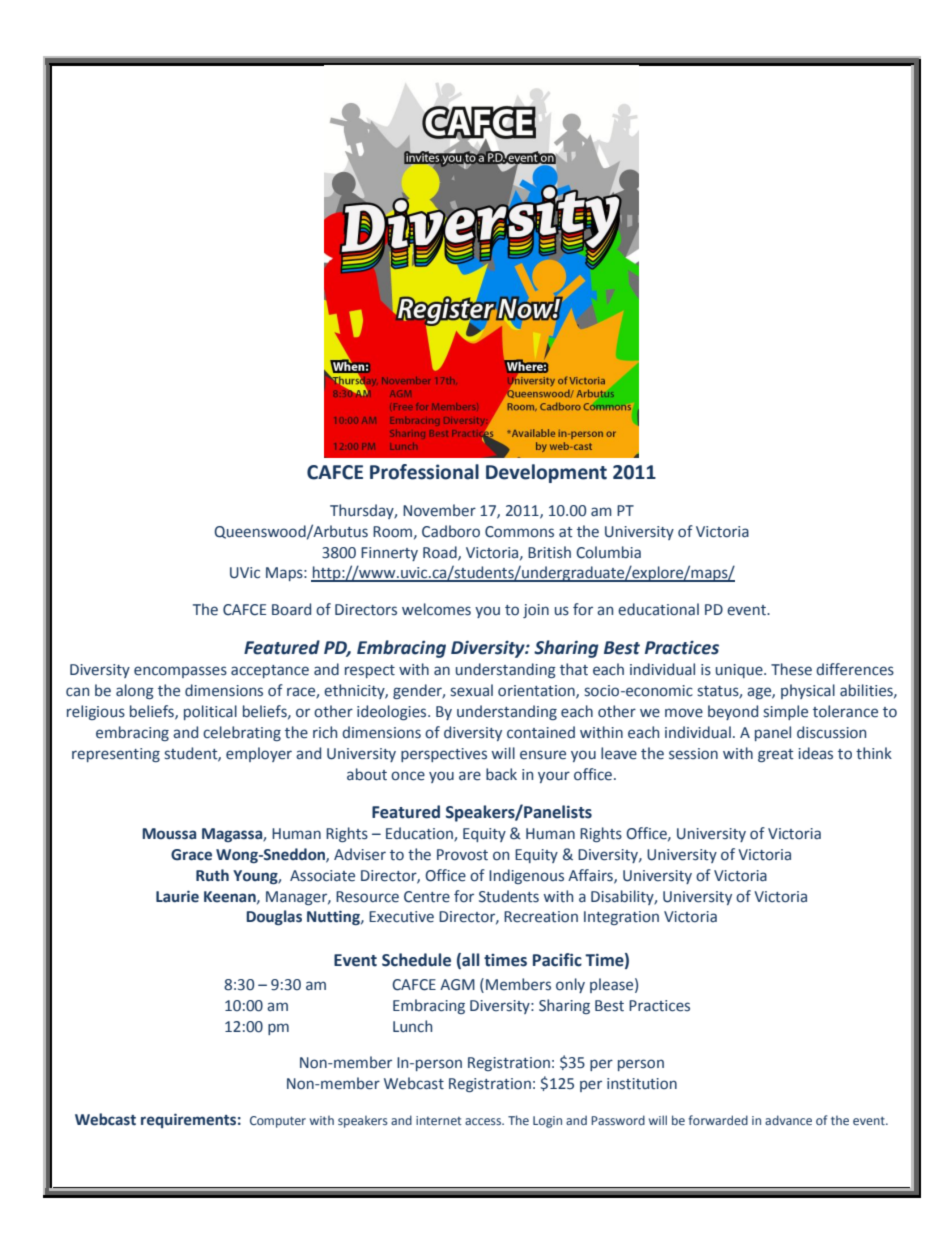 The width and height of the image is (952, 1233). What do you see at coordinates (438, 1120) in the image?
I see `internet` at bounding box center [438, 1120].
